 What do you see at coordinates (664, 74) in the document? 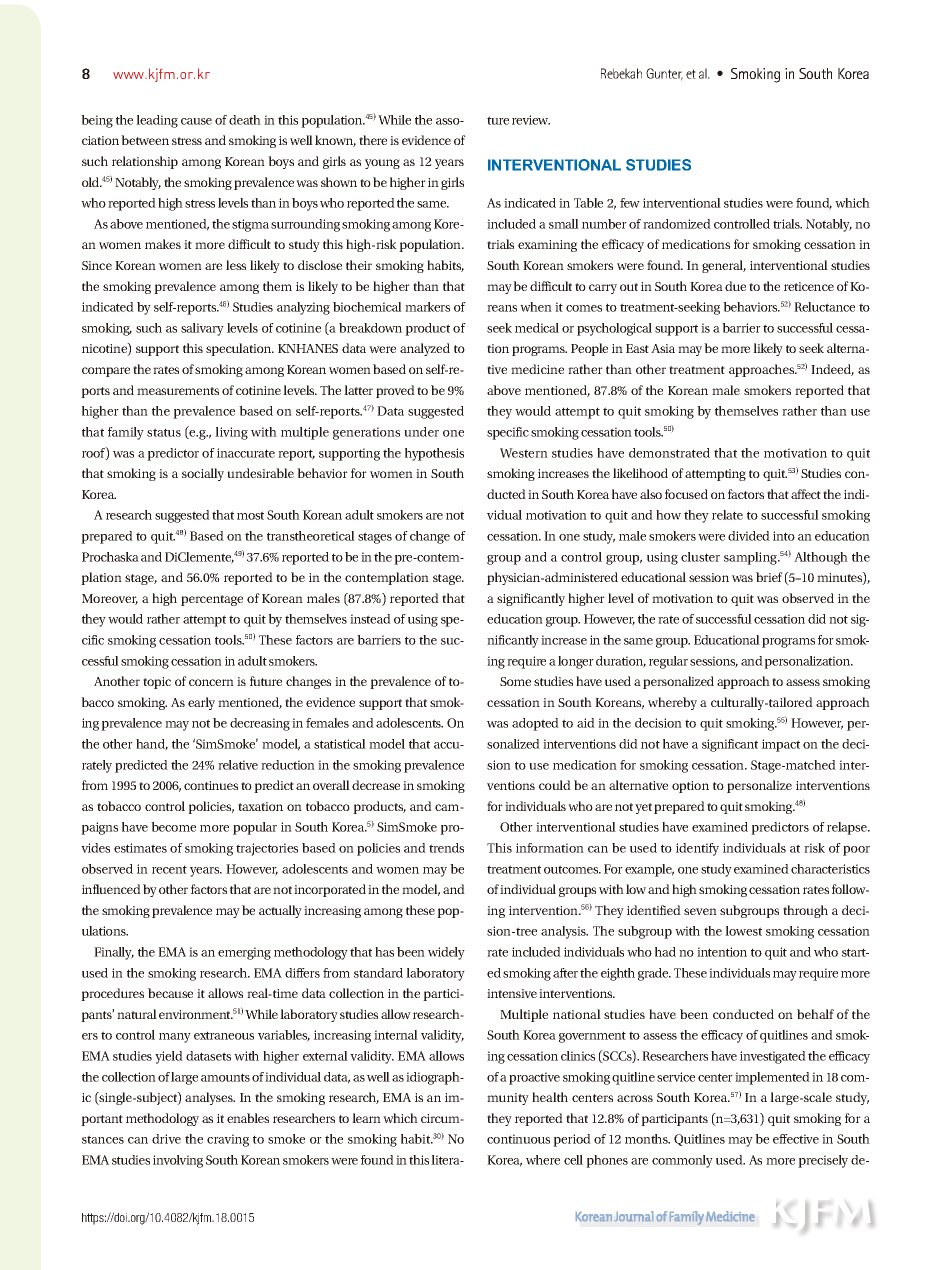
I see `Gunter` at bounding box center [664, 74].
